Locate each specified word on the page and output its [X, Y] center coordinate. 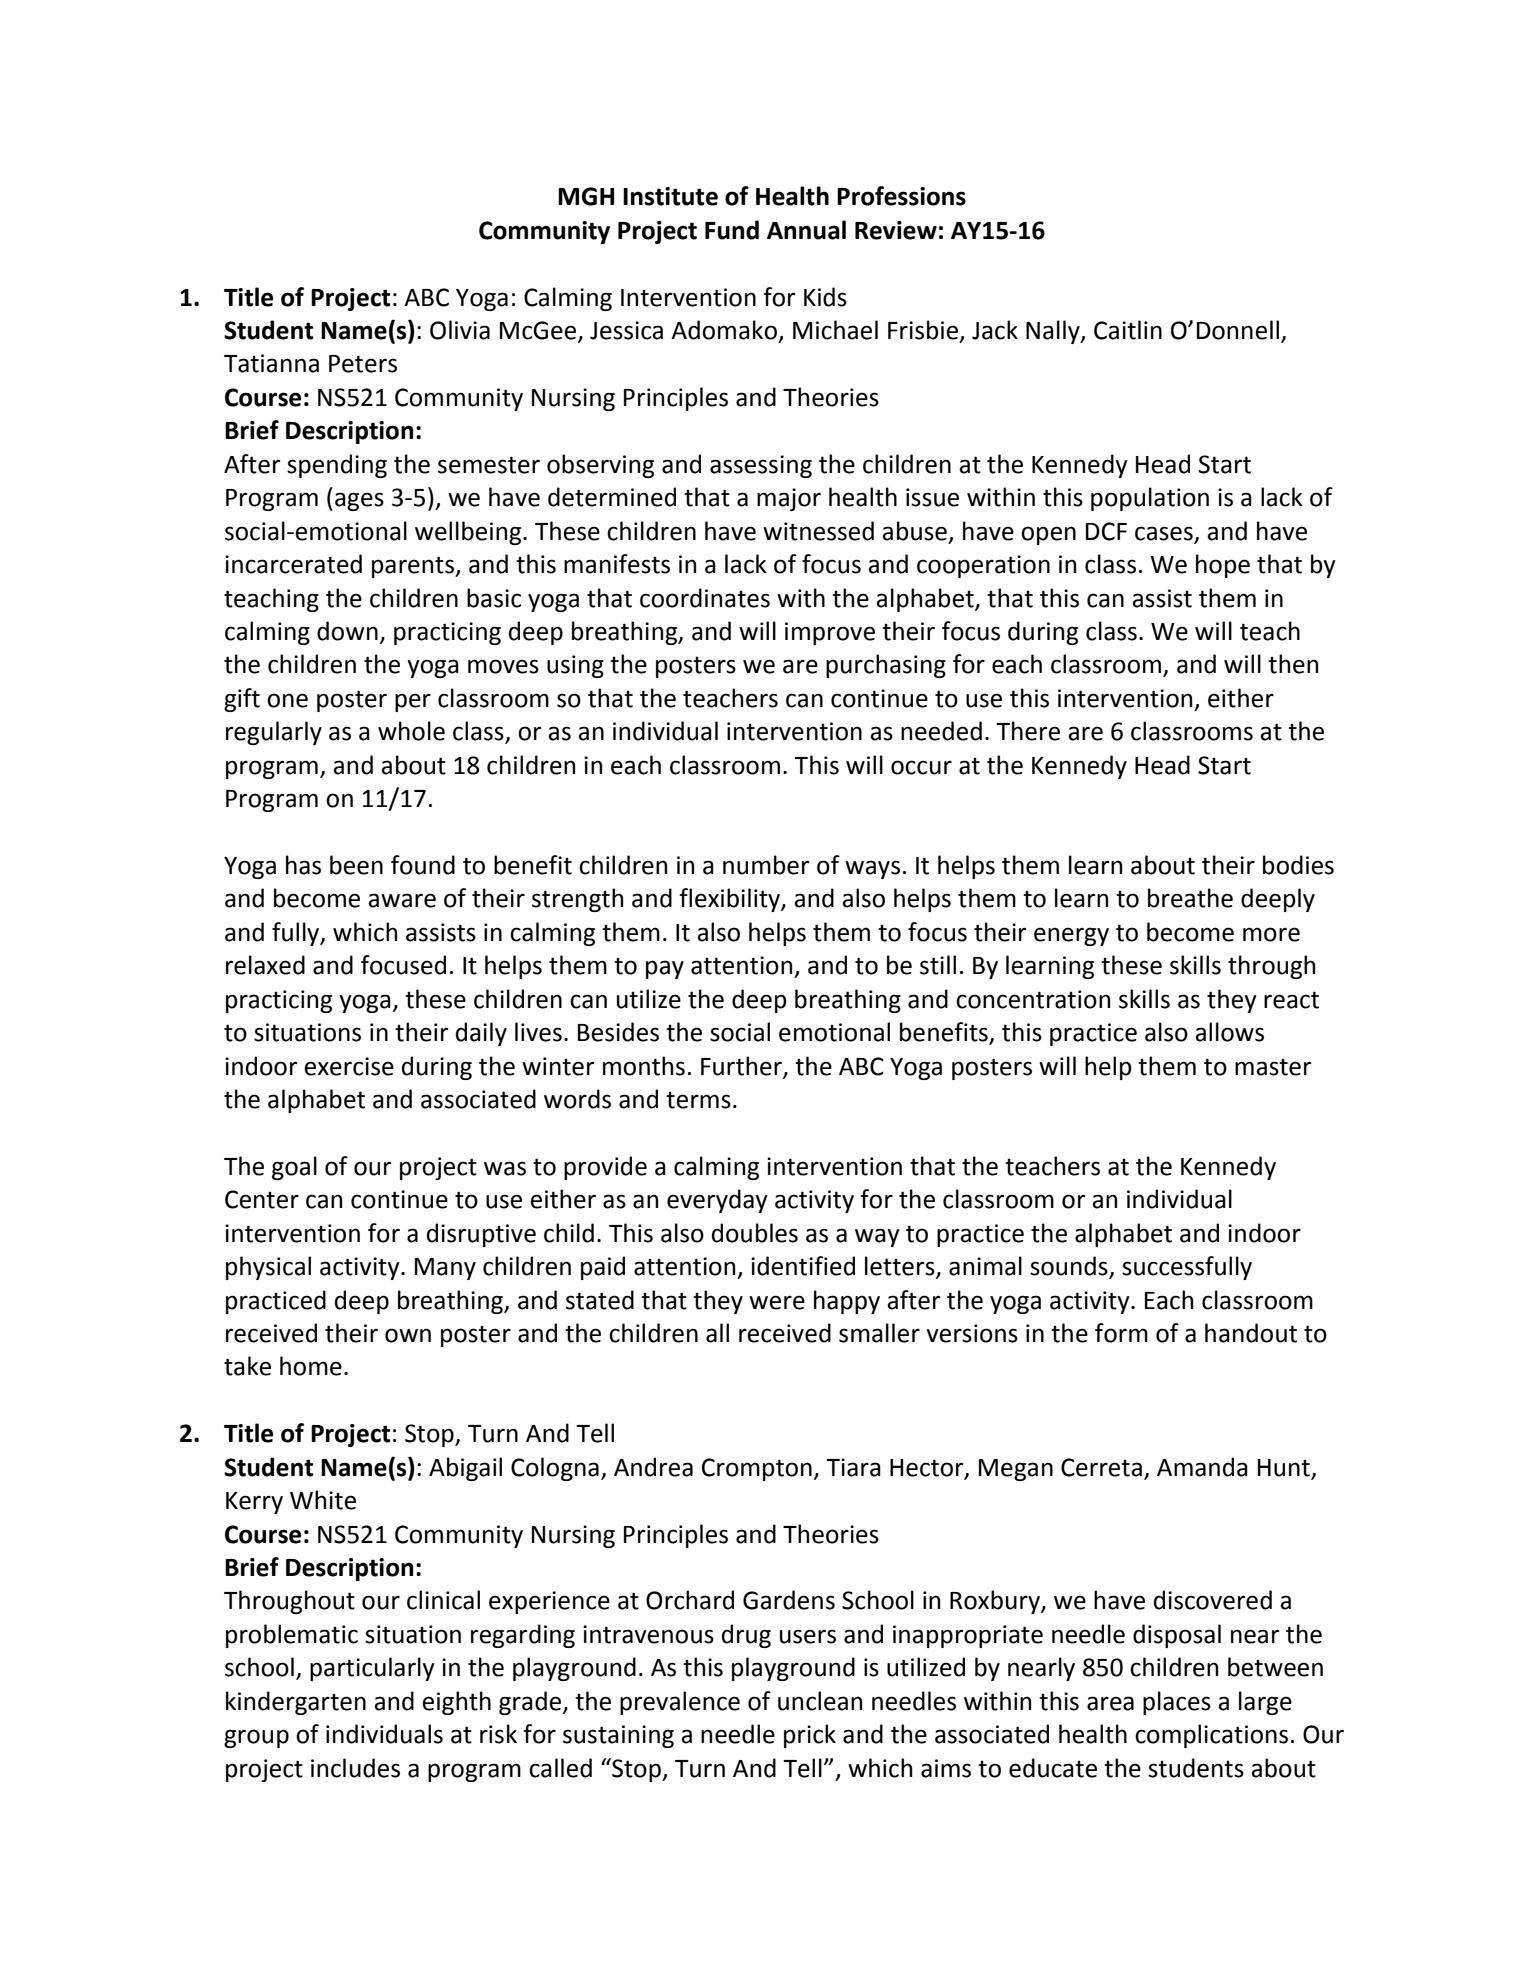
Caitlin [1128, 330]
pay [665, 969]
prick [810, 1736]
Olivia [460, 330]
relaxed [265, 965]
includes [355, 1768]
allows [1229, 1032]
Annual [806, 230]
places [1177, 1703]
